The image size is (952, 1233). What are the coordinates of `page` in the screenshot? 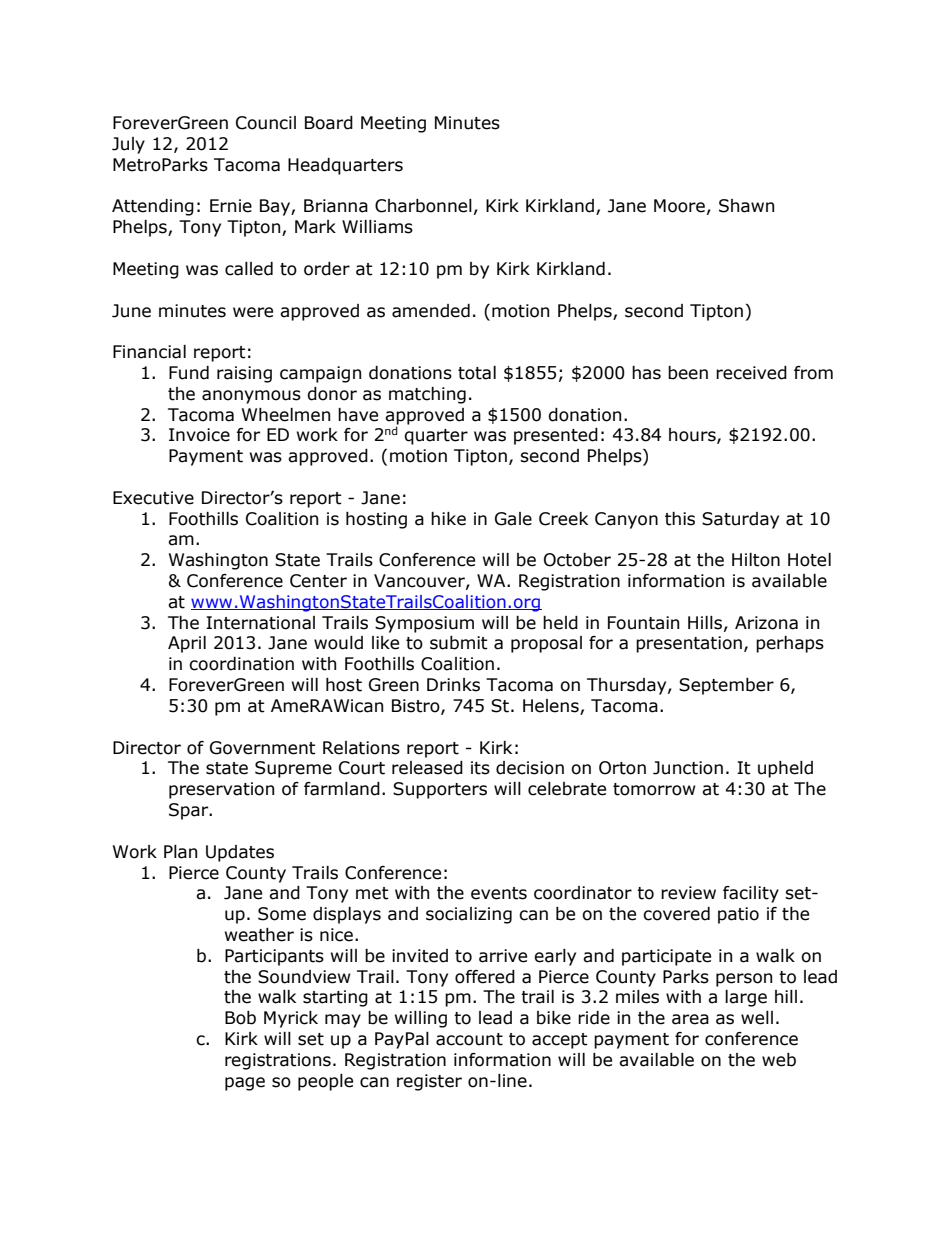 It's located at (245, 1084).
